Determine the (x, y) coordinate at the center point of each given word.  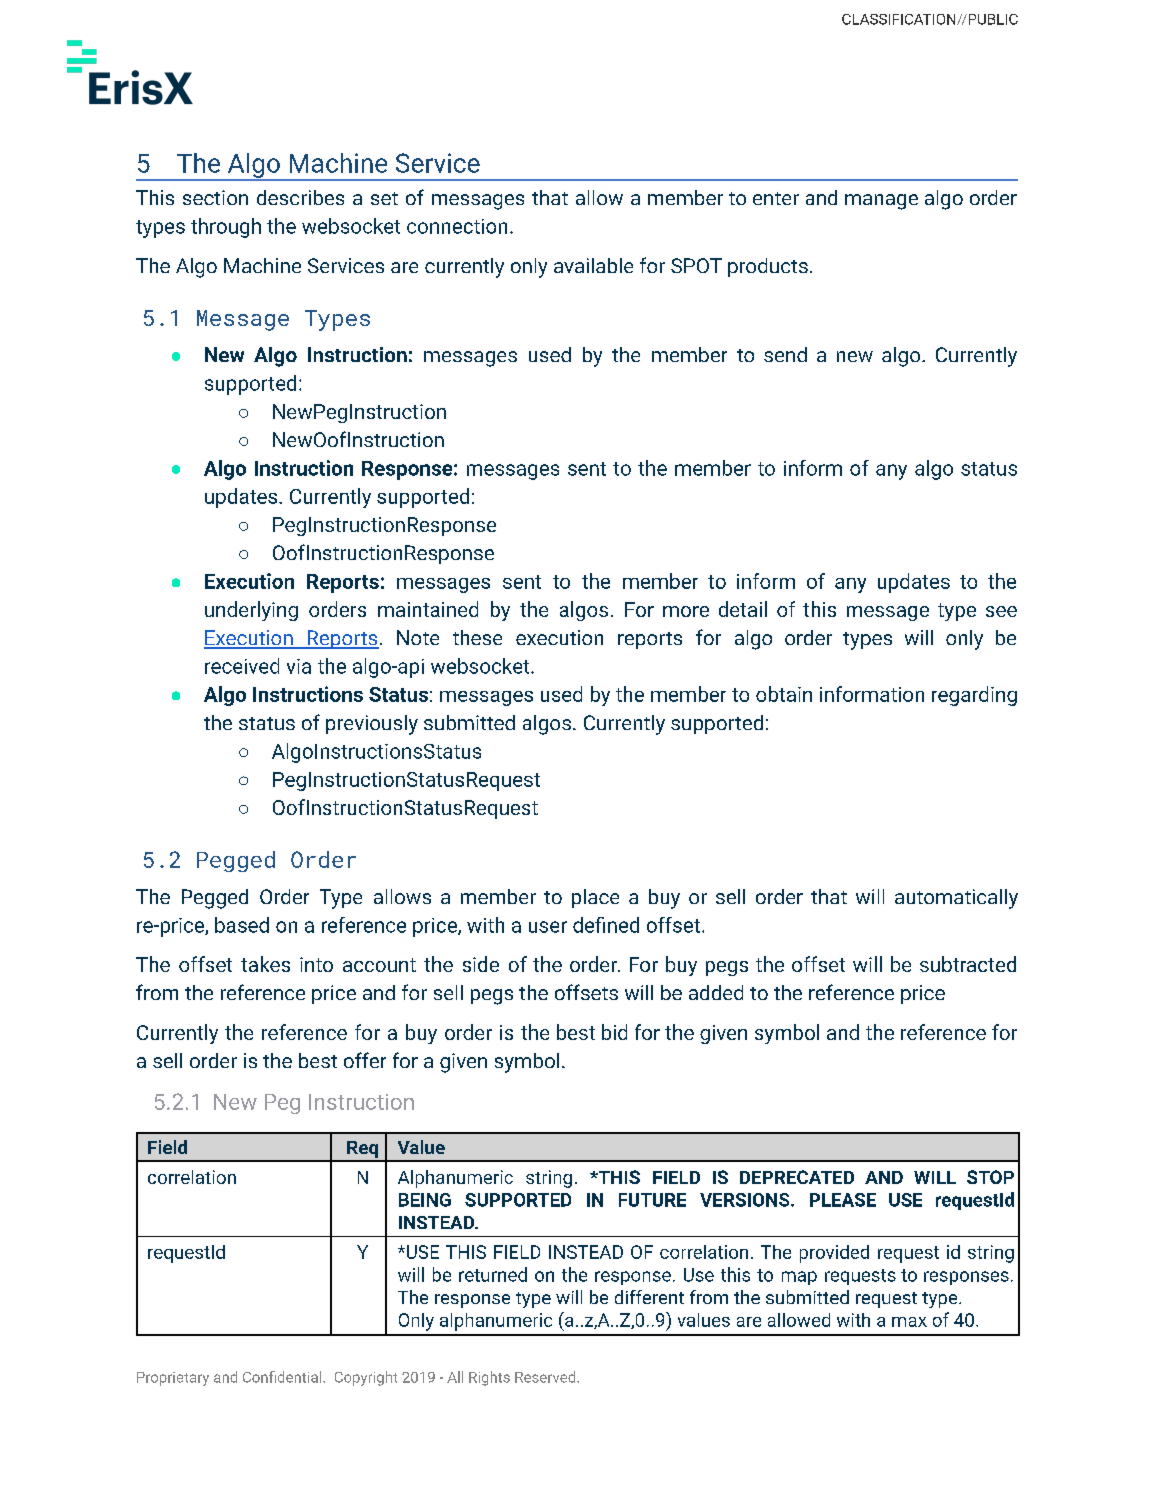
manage (881, 202)
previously (372, 725)
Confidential (283, 1377)
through (226, 228)
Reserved (546, 1377)
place (595, 898)
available (593, 265)
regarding (974, 696)
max (909, 1322)
